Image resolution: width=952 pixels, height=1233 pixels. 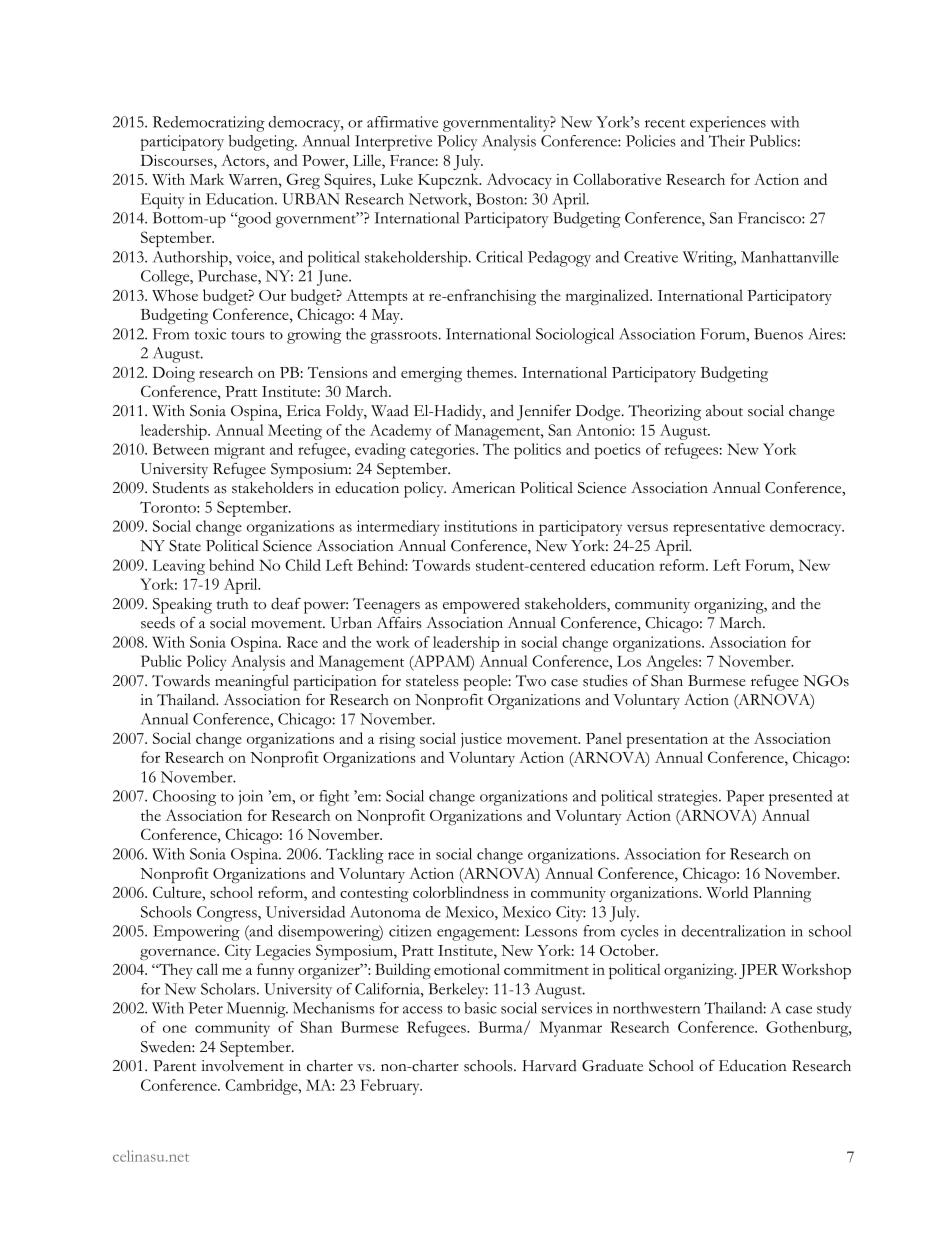 What do you see at coordinates (537, 451) in the screenshot?
I see `politics` at bounding box center [537, 451].
